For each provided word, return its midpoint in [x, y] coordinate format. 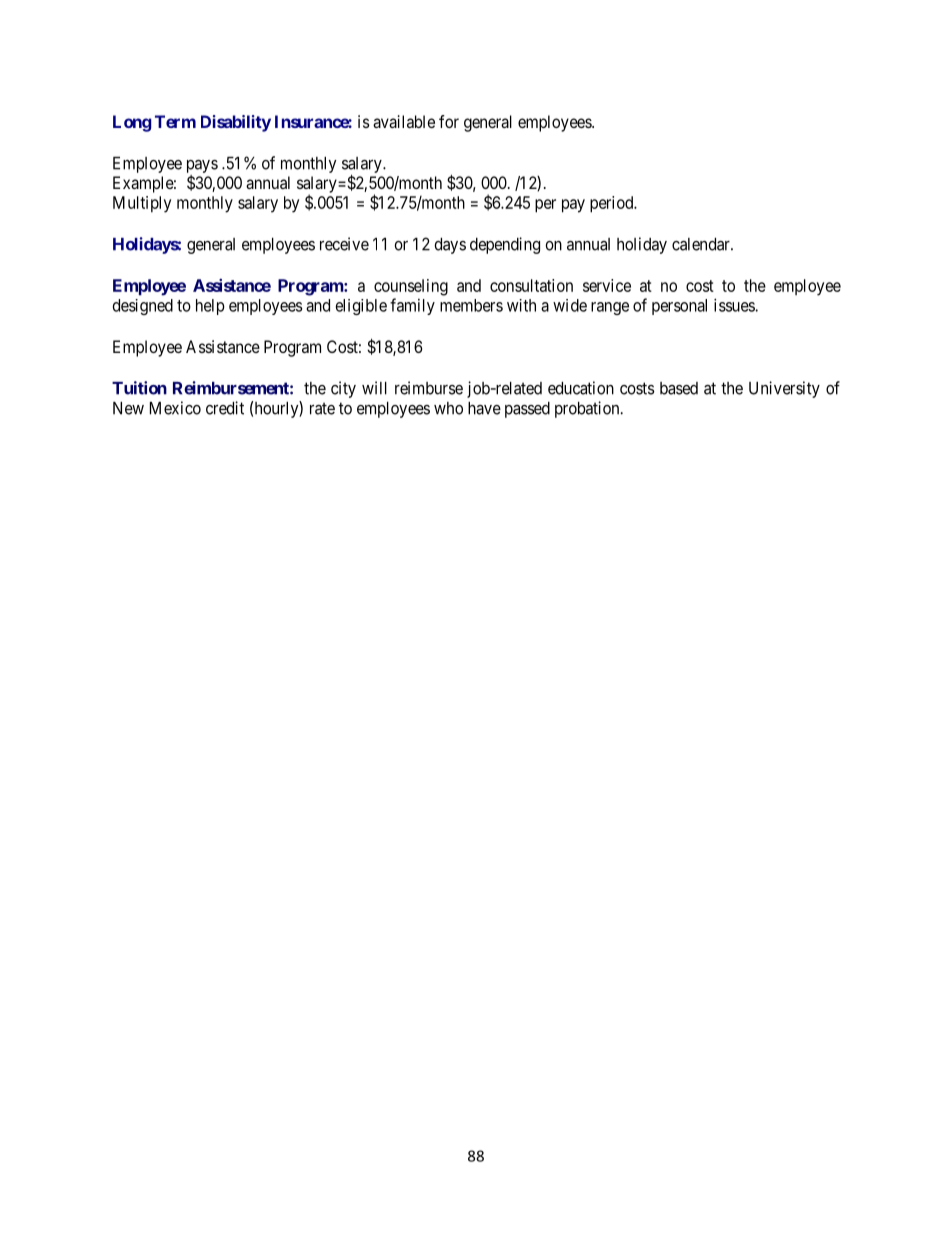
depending [505, 245]
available [404, 121]
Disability [236, 123]
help [210, 307]
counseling [411, 287]
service [607, 285]
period [613, 204]
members [471, 305]
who [448, 408]
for [449, 121]
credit [225, 408]
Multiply [142, 204]
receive [344, 244]
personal [679, 307]
